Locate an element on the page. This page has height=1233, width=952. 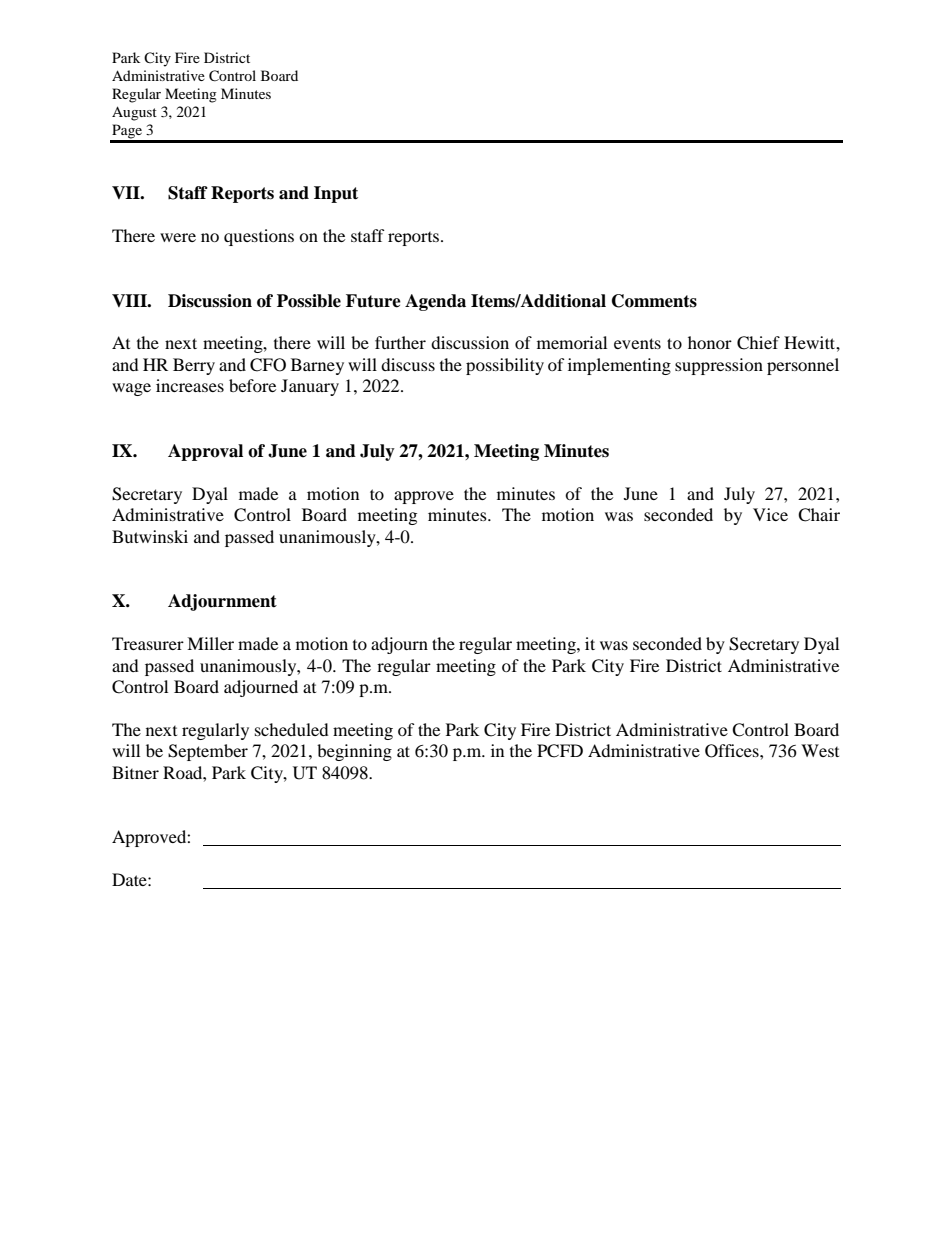
Approval is located at coordinates (205, 452).
